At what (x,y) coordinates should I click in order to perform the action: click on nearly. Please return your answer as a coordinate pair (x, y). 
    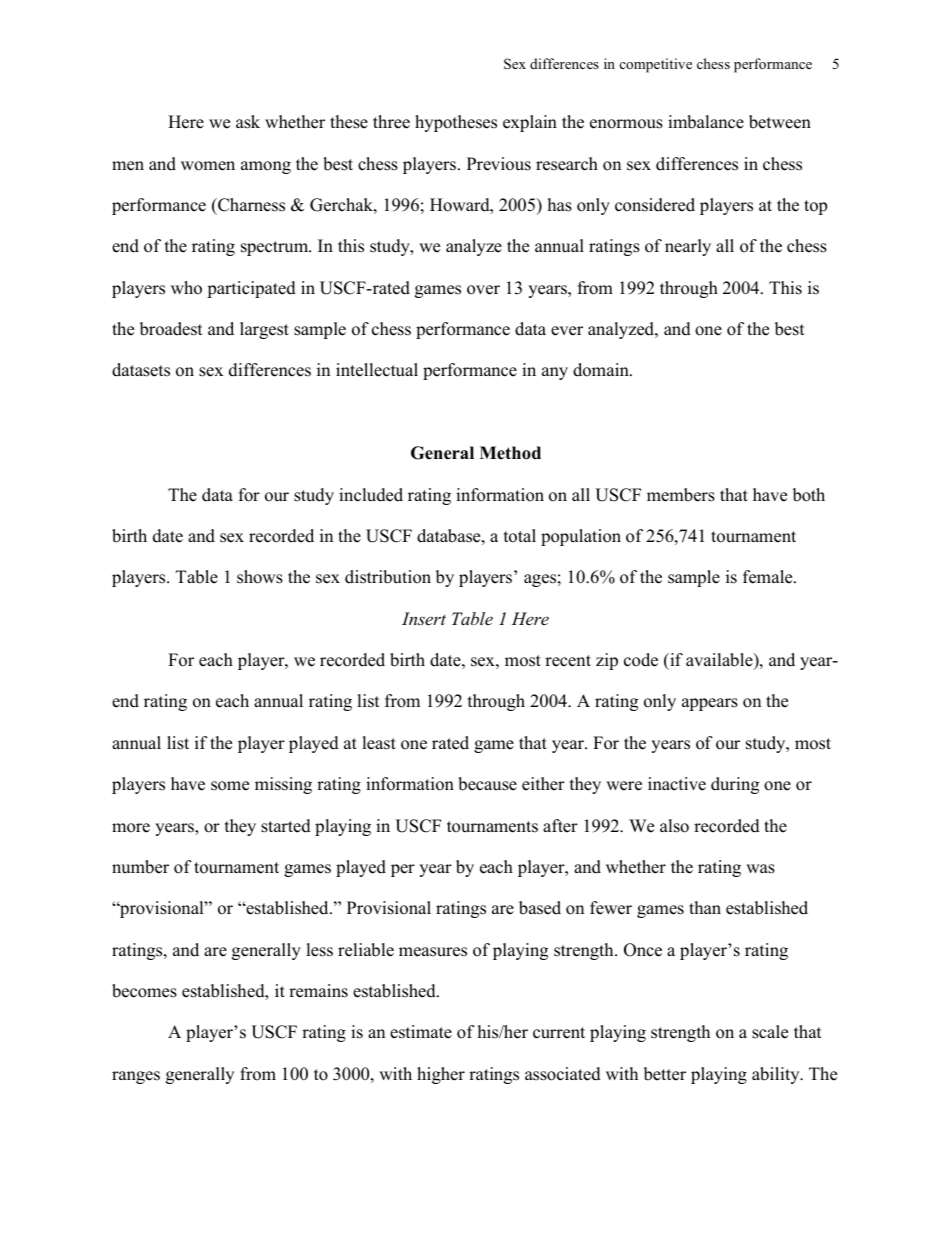
    Looking at the image, I should click on (688, 247).
